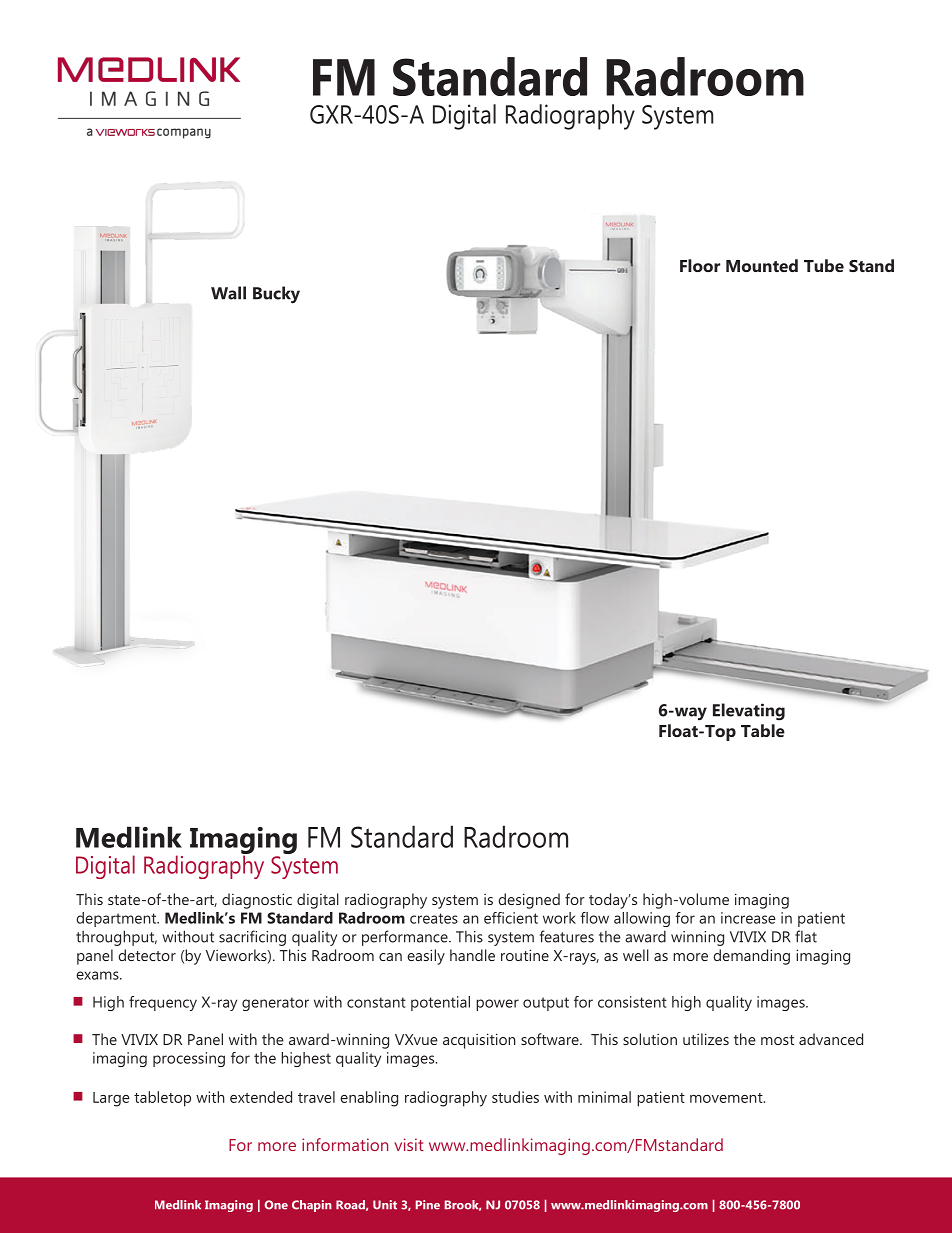 The image size is (952, 1233). What do you see at coordinates (228, 293) in the screenshot?
I see `Wall` at bounding box center [228, 293].
